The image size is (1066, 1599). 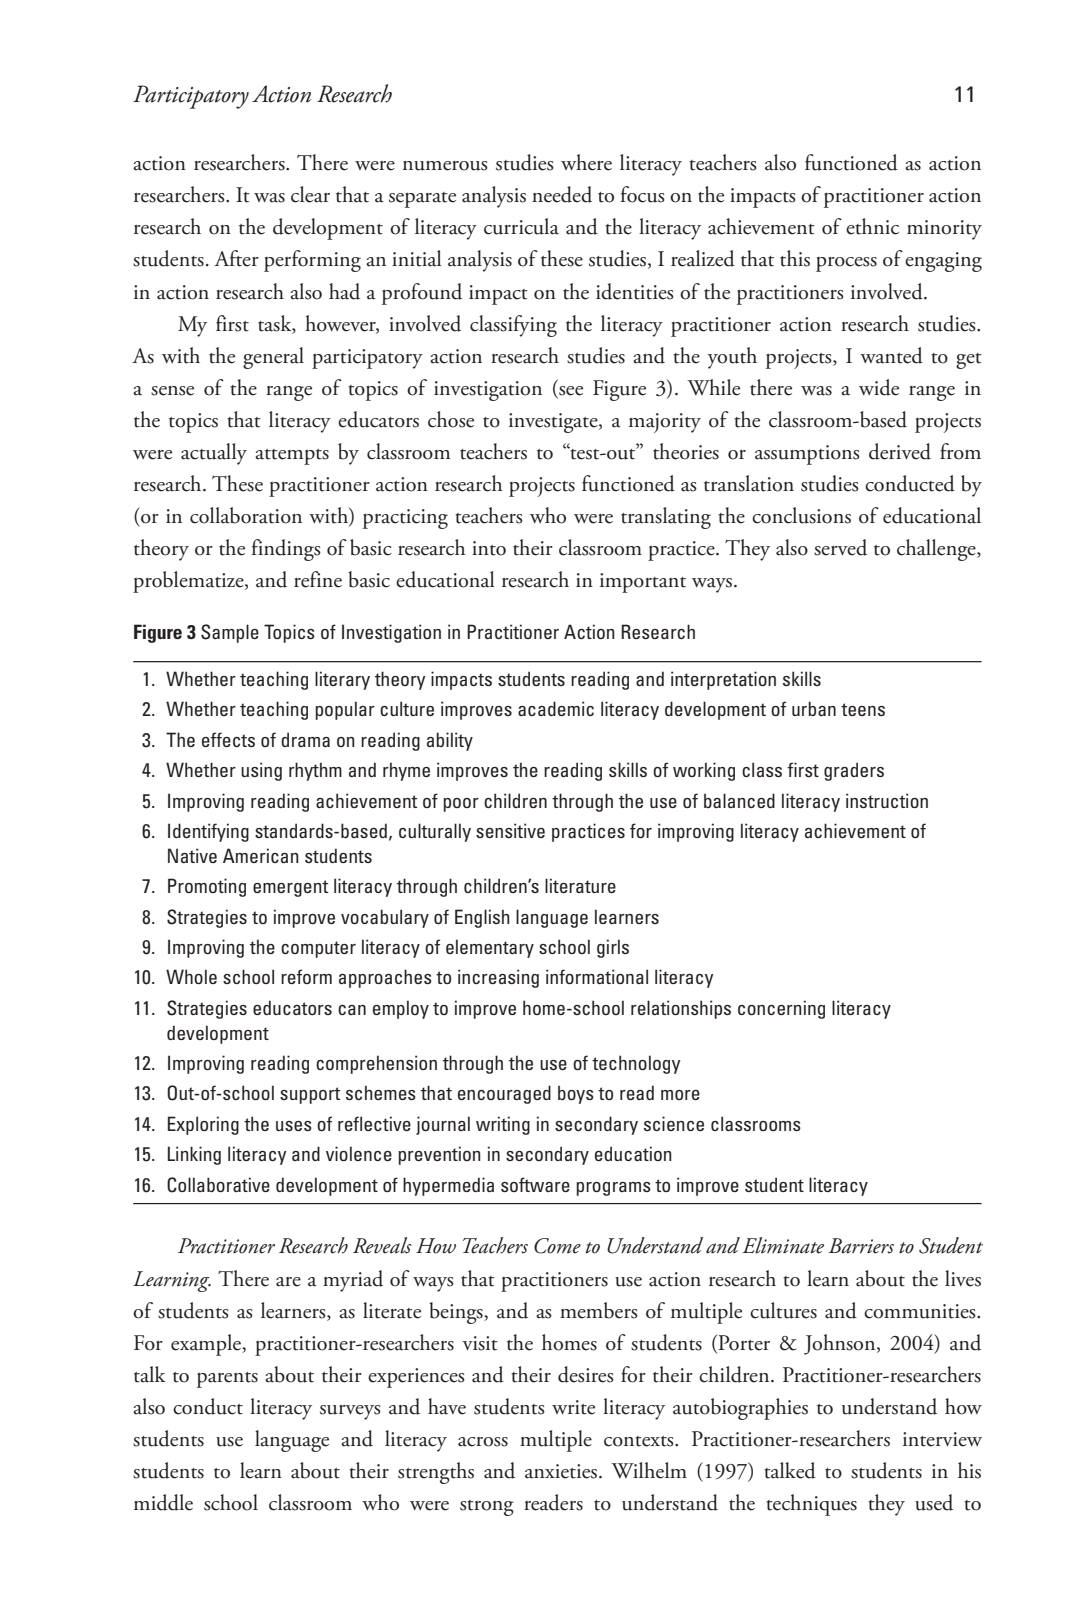 What do you see at coordinates (861, 1246) in the document?
I see `Barriers` at bounding box center [861, 1246].
